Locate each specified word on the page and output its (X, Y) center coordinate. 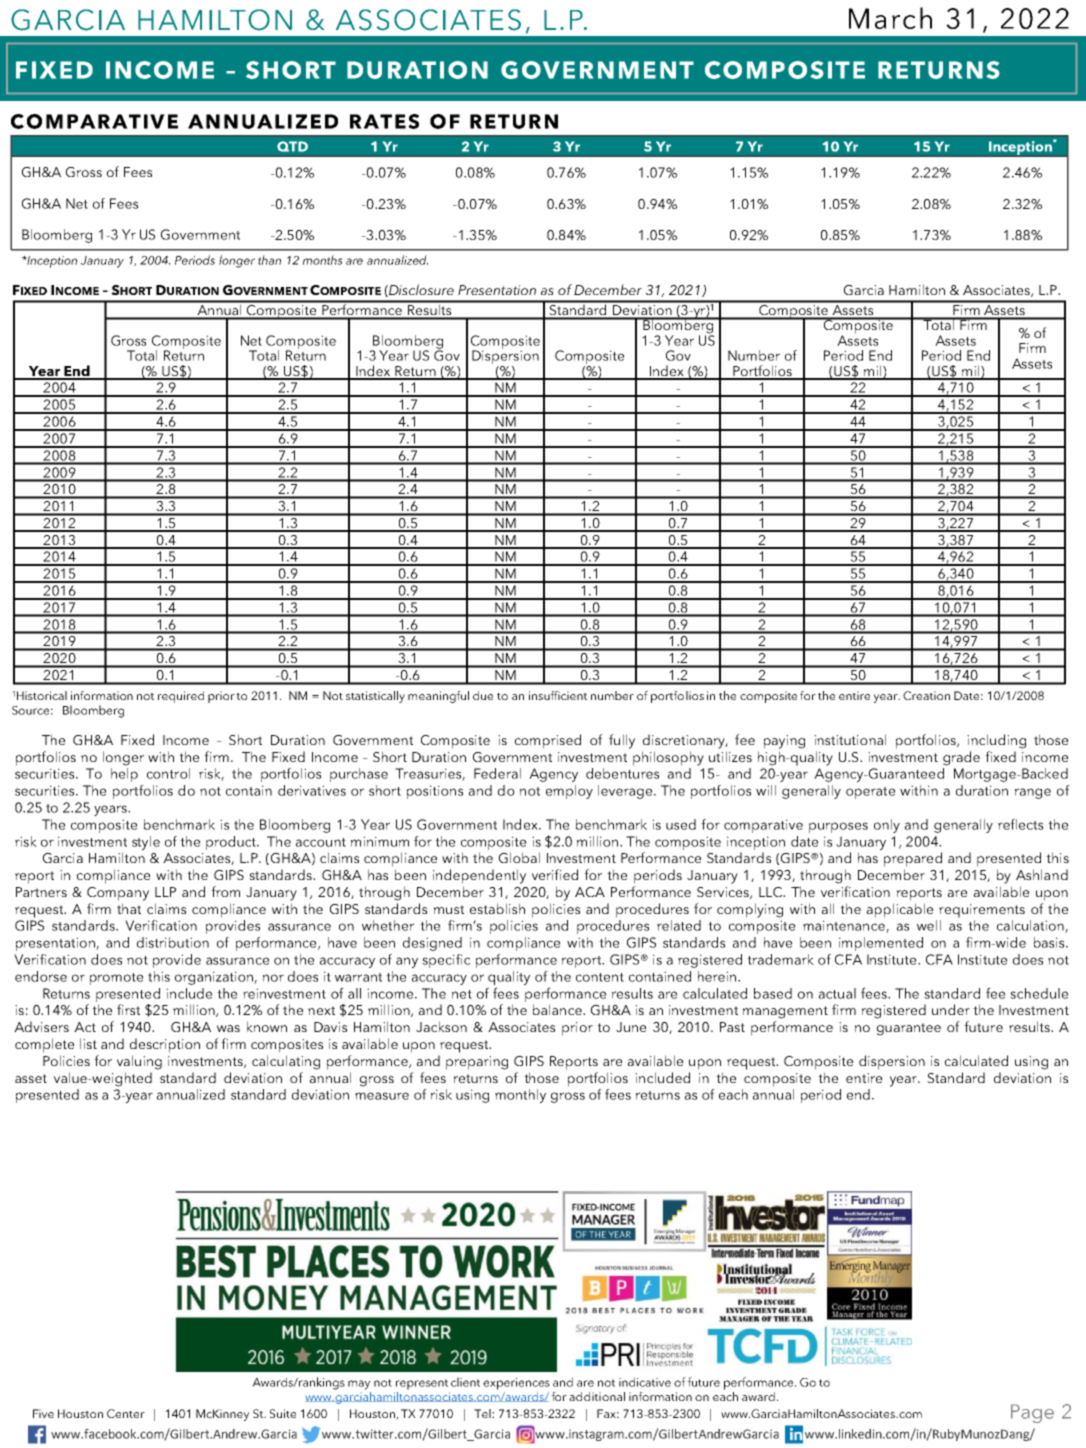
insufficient (558, 695)
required (181, 697)
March (890, 18)
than (269, 260)
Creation (926, 695)
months (322, 260)
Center (126, 1413)
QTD (292, 146)
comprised (548, 741)
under (951, 1009)
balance (558, 1009)
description (165, 1045)
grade (961, 758)
